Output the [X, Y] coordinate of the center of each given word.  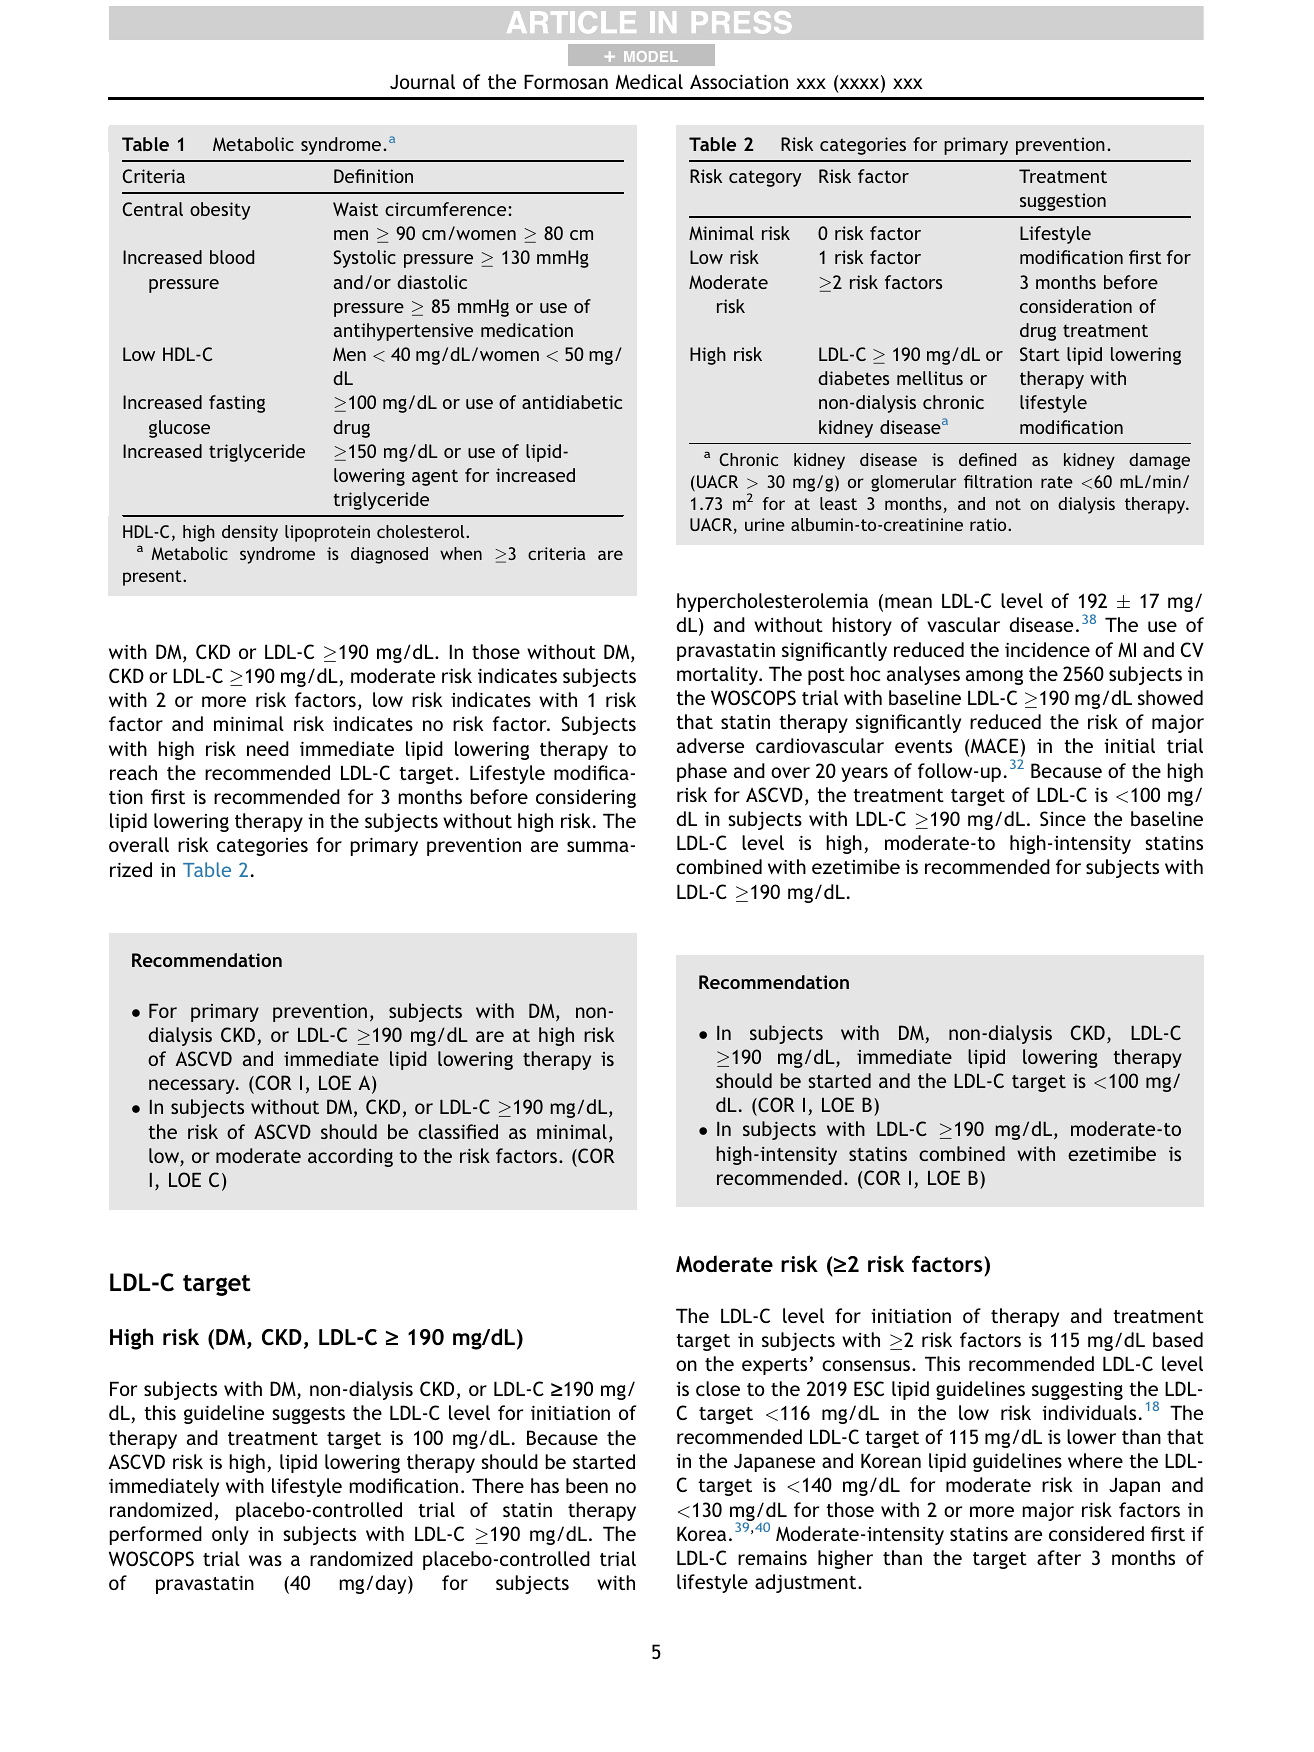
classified [458, 1131]
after [1059, 1557]
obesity [220, 211]
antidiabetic [572, 402]
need [268, 748]
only [230, 1535]
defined [987, 459]
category [765, 178]
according [350, 1157]
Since [1063, 818]
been [587, 1485]
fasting [237, 404]
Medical [649, 81]
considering [586, 798]
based [1178, 1339]
